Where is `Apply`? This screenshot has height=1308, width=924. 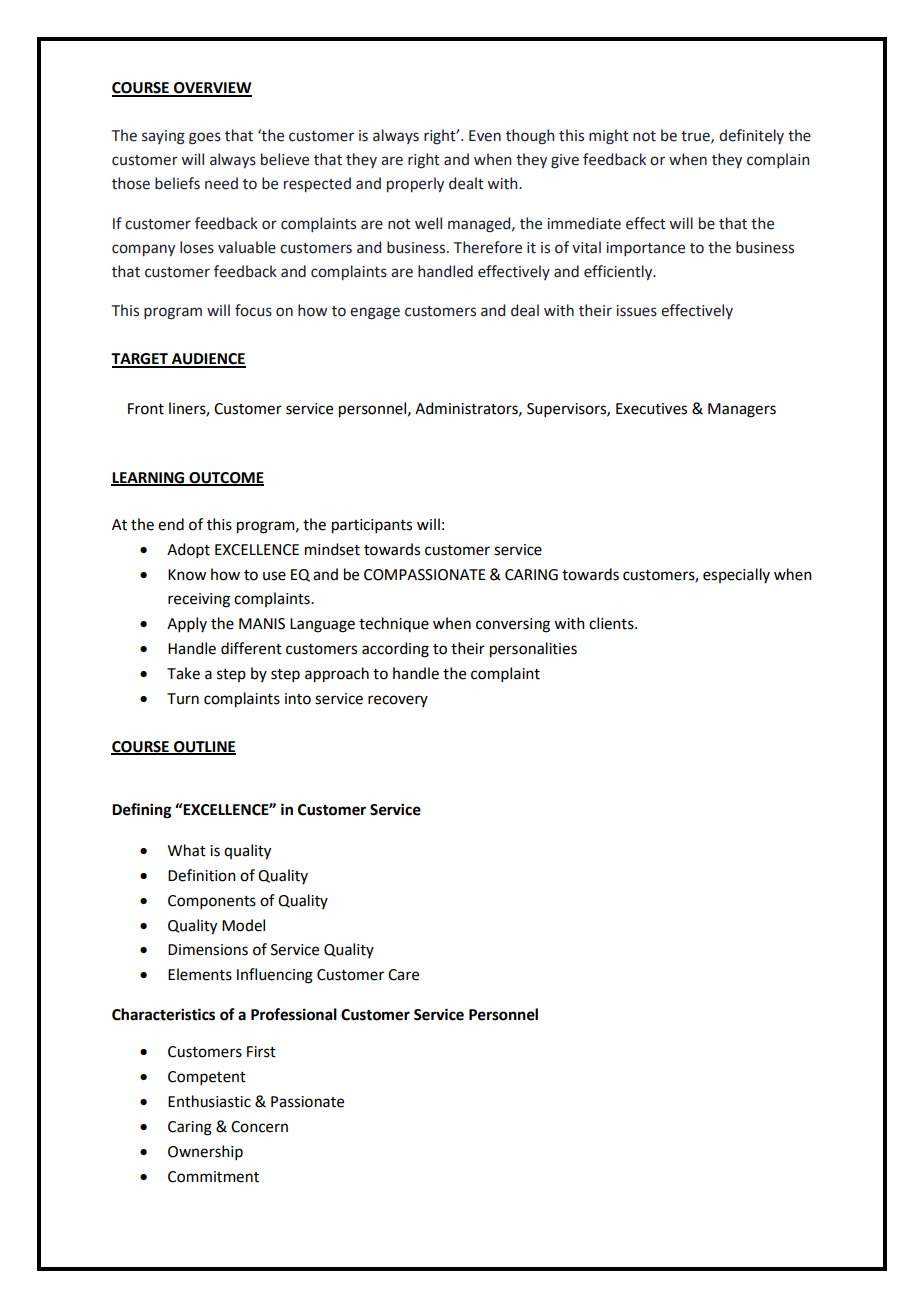 Apply is located at coordinates (187, 624).
